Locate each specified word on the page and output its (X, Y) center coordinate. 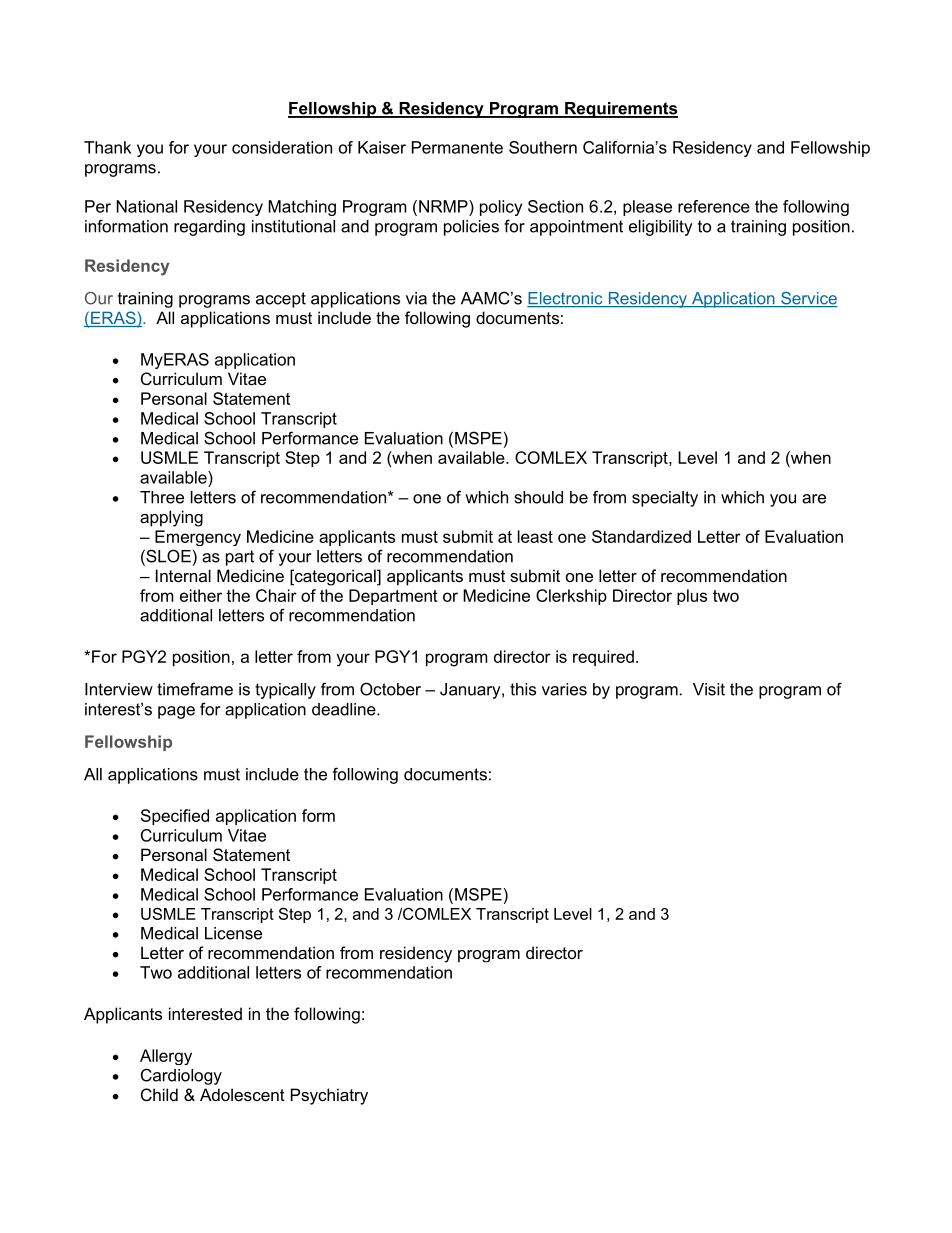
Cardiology (181, 1076)
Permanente (457, 147)
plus (692, 597)
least (535, 536)
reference (714, 206)
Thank (107, 147)
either (201, 595)
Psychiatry (329, 1096)
